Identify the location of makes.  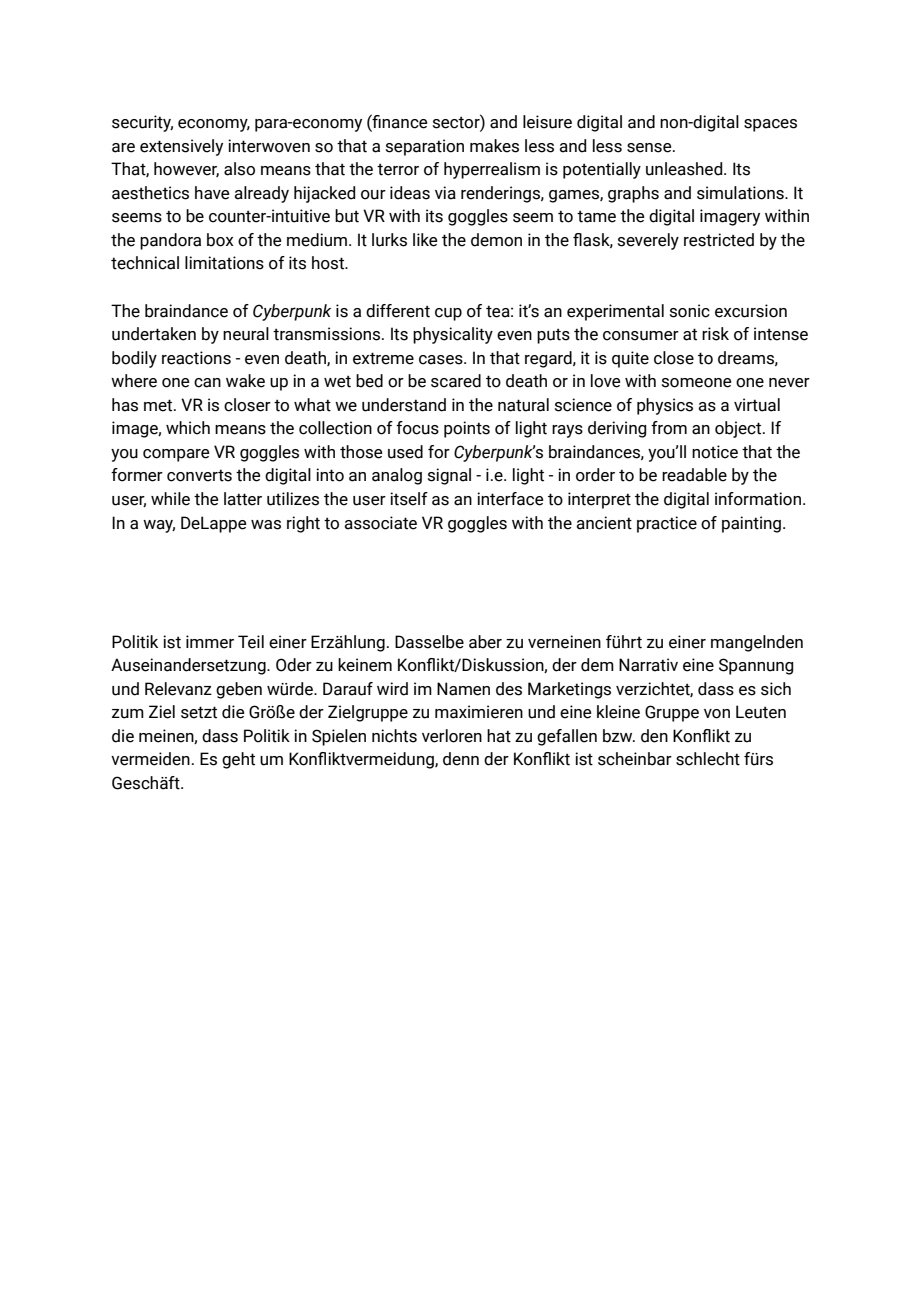
(494, 146).
